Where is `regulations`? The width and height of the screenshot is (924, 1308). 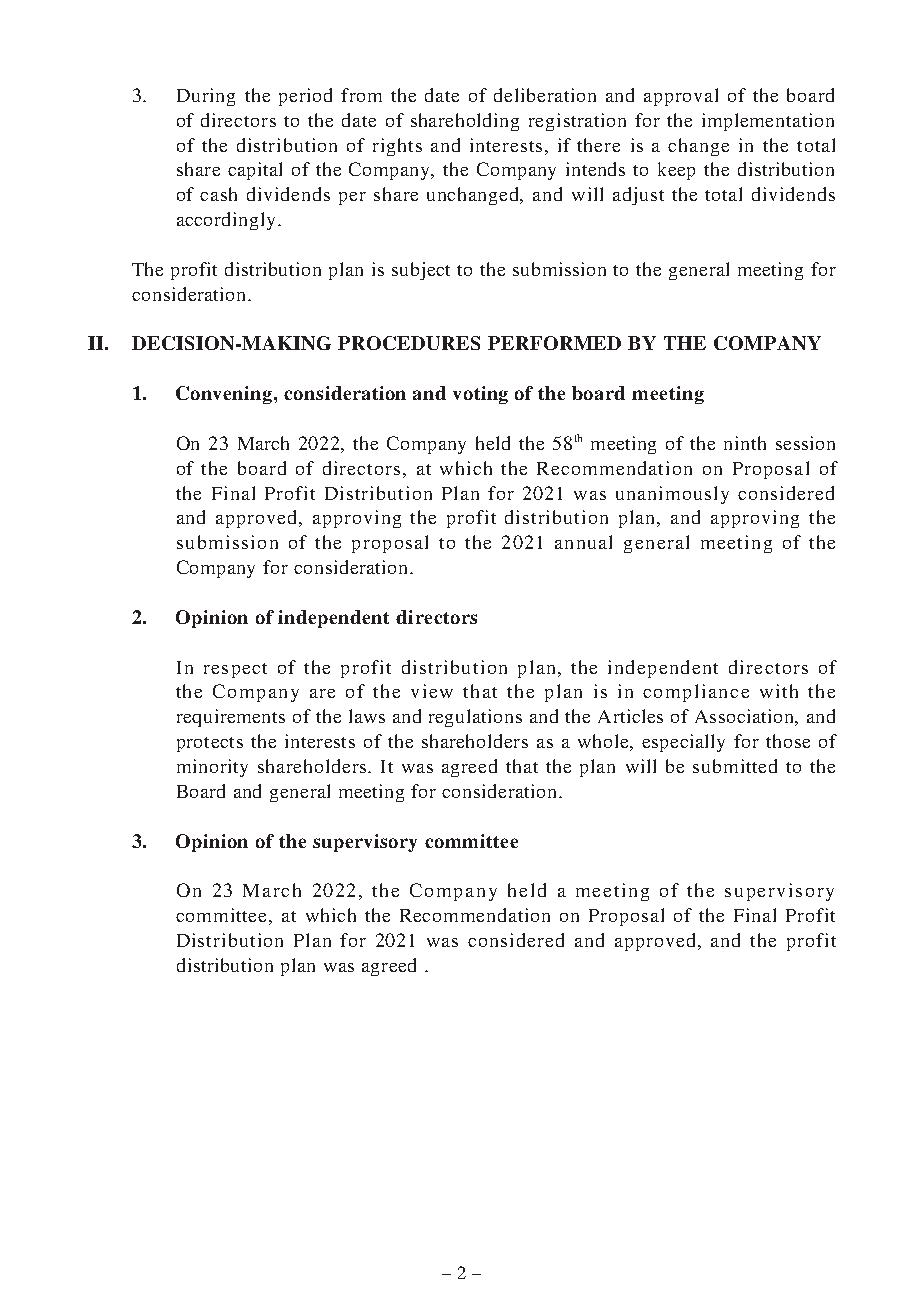 regulations is located at coordinates (475, 718).
